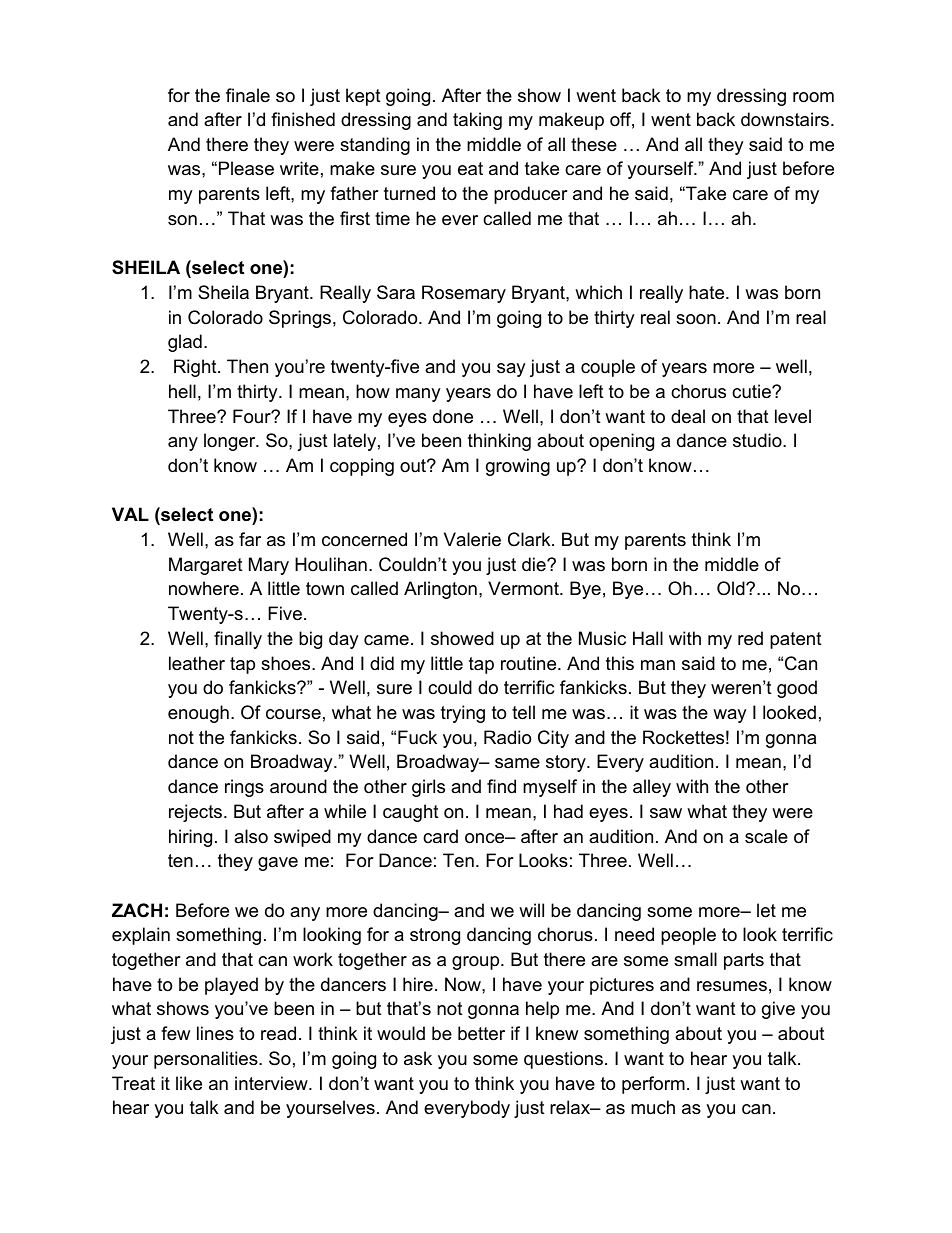 This image has width=952, height=1233. I want to click on gave, so click(278, 864).
